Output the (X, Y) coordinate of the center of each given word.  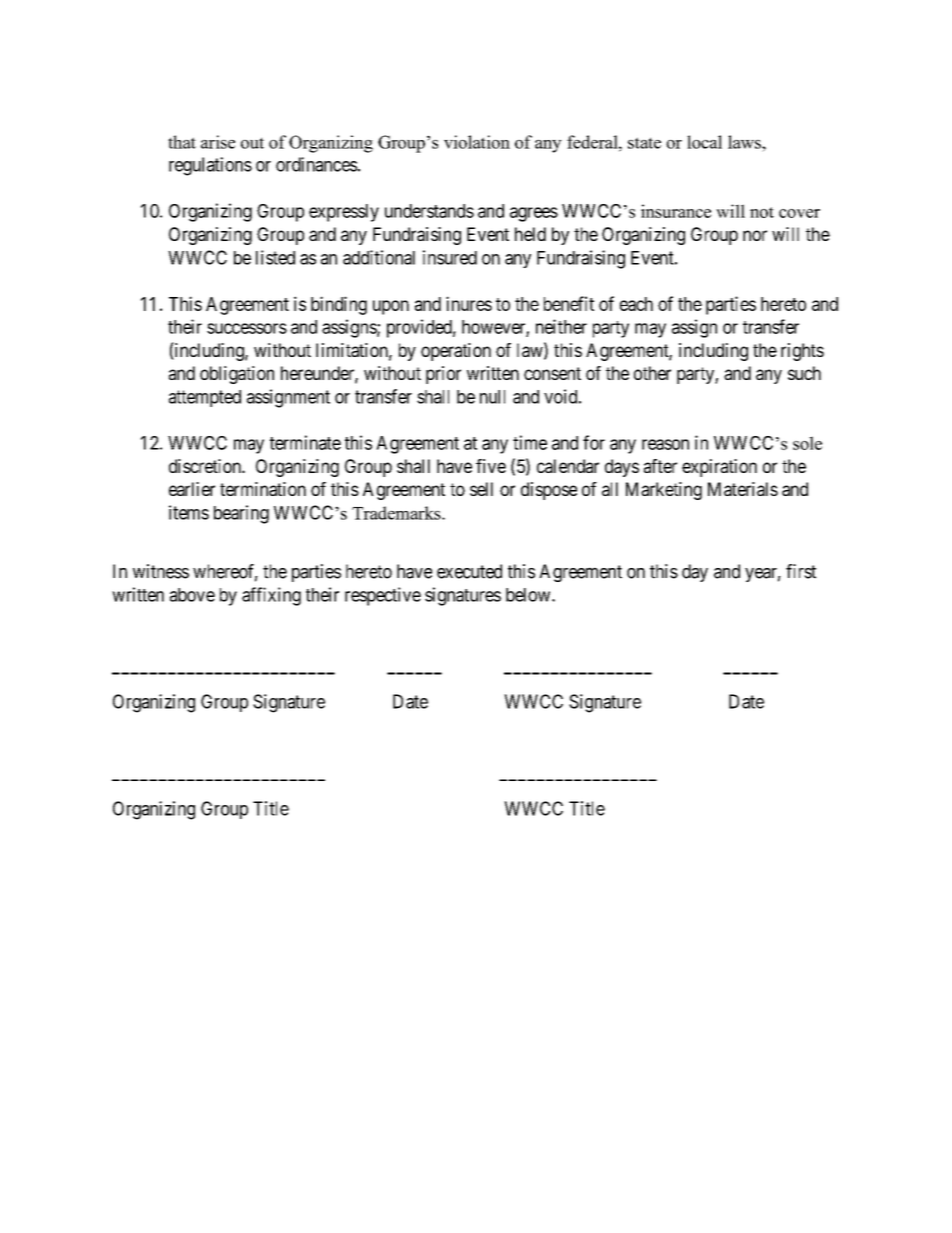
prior (443, 375)
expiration (719, 468)
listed (275, 257)
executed (469, 571)
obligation (237, 375)
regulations (210, 166)
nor (755, 235)
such (804, 373)
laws (745, 142)
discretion (206, 466)
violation (477, 142)
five (491, 466)
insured (450, 257)
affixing (271, 596)
